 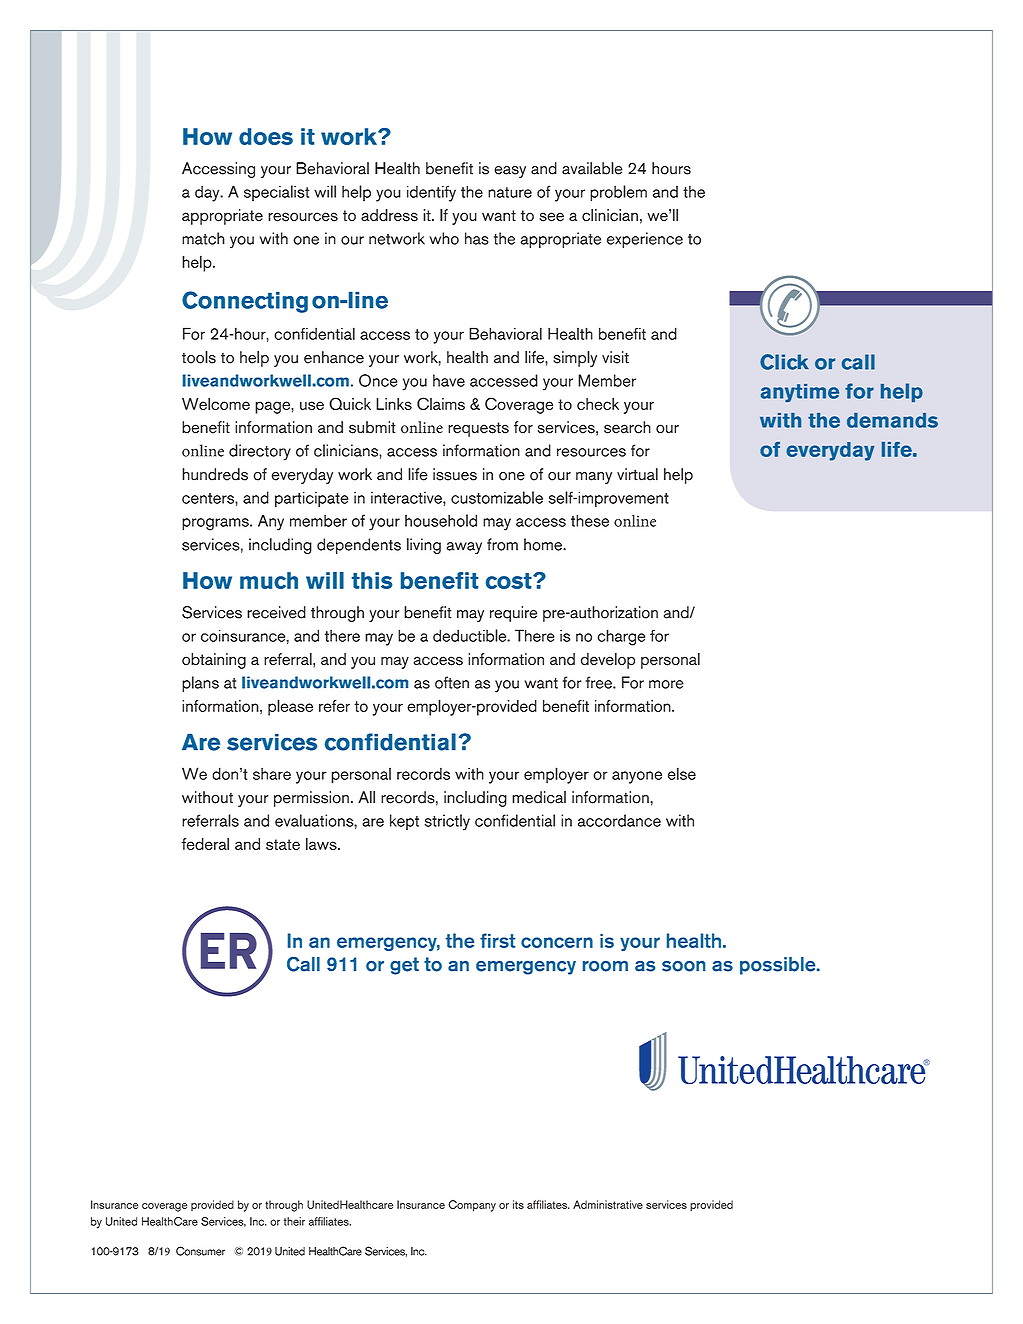 I want to click on state, so click(x=283, y=844).
